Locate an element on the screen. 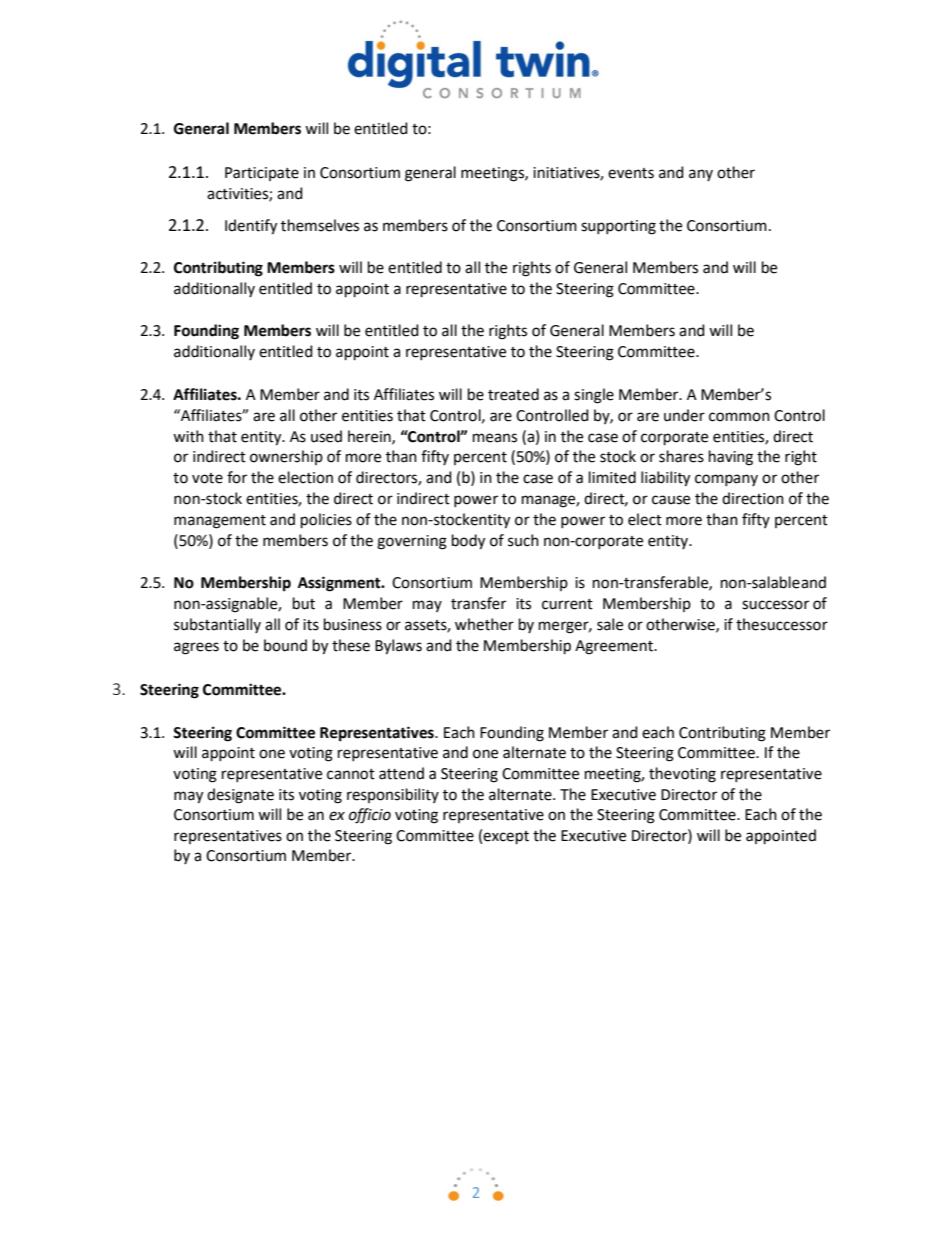  themselves is located at coordinates (320, 225).
